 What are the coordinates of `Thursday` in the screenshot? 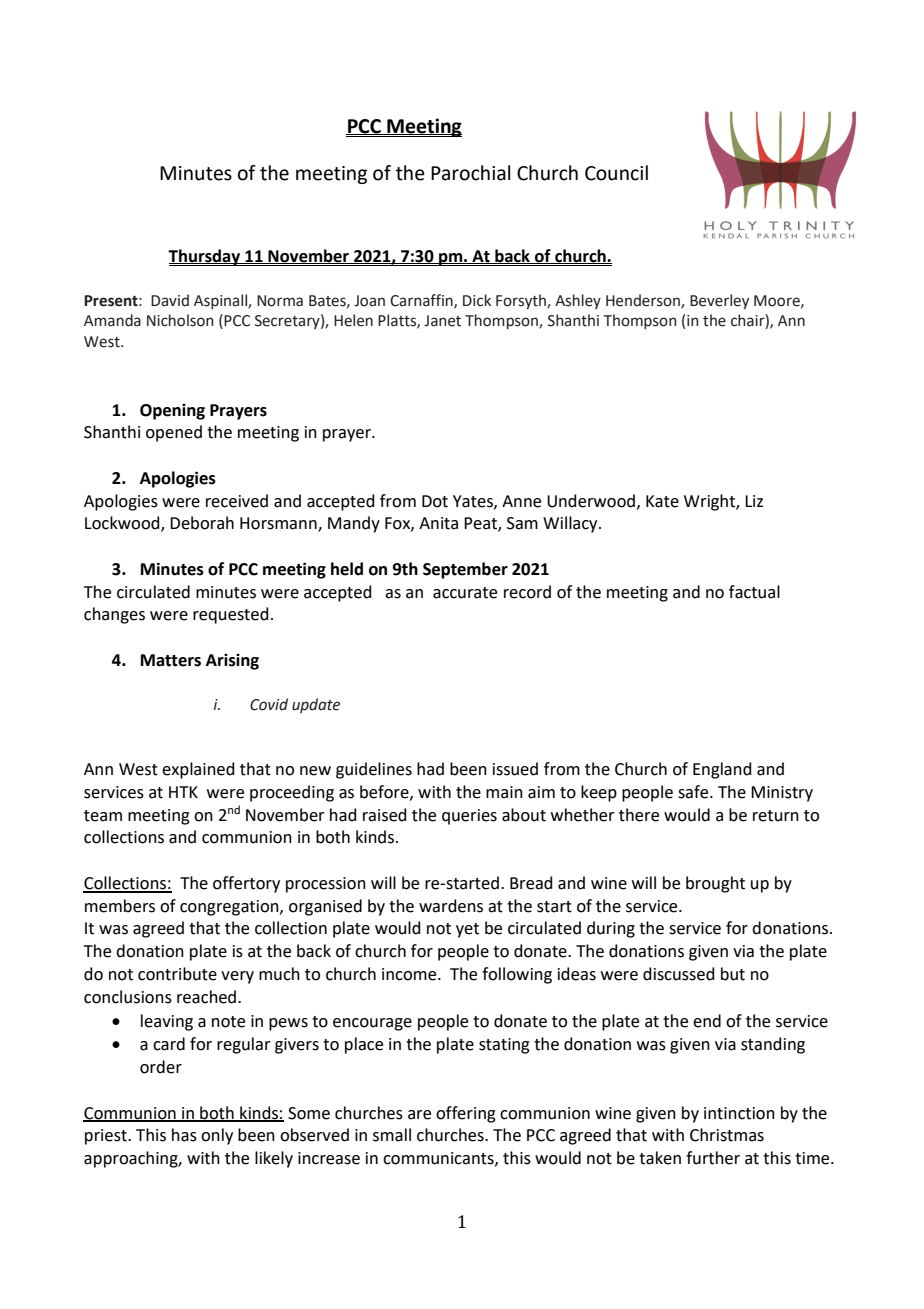 It's located at (205, 257).
